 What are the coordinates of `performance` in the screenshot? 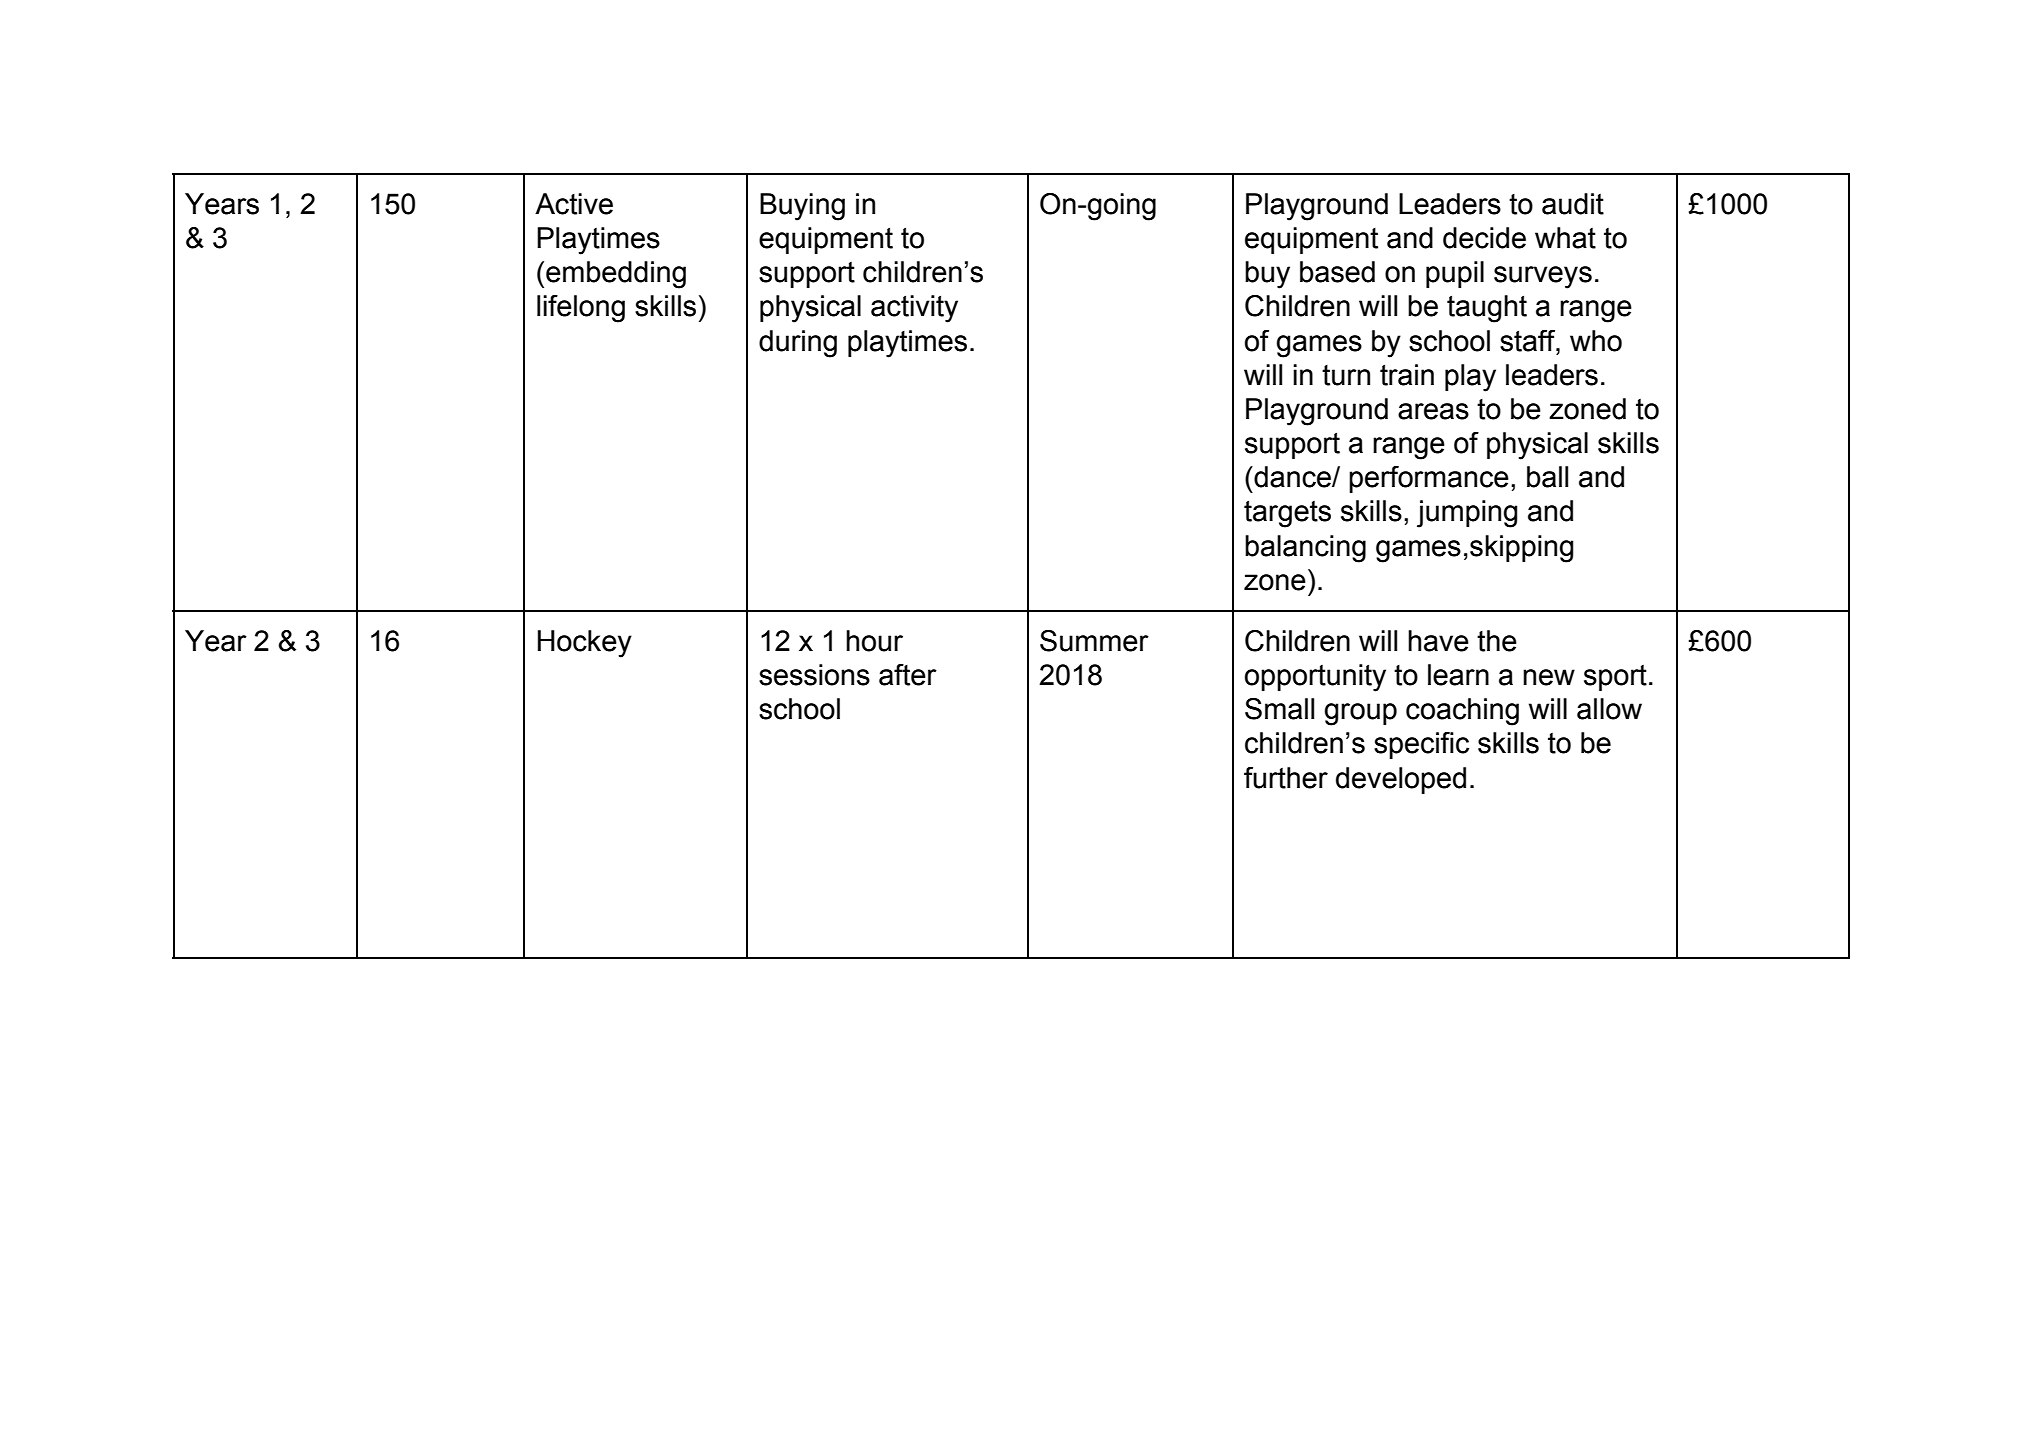 It's located at (1429, 479).
